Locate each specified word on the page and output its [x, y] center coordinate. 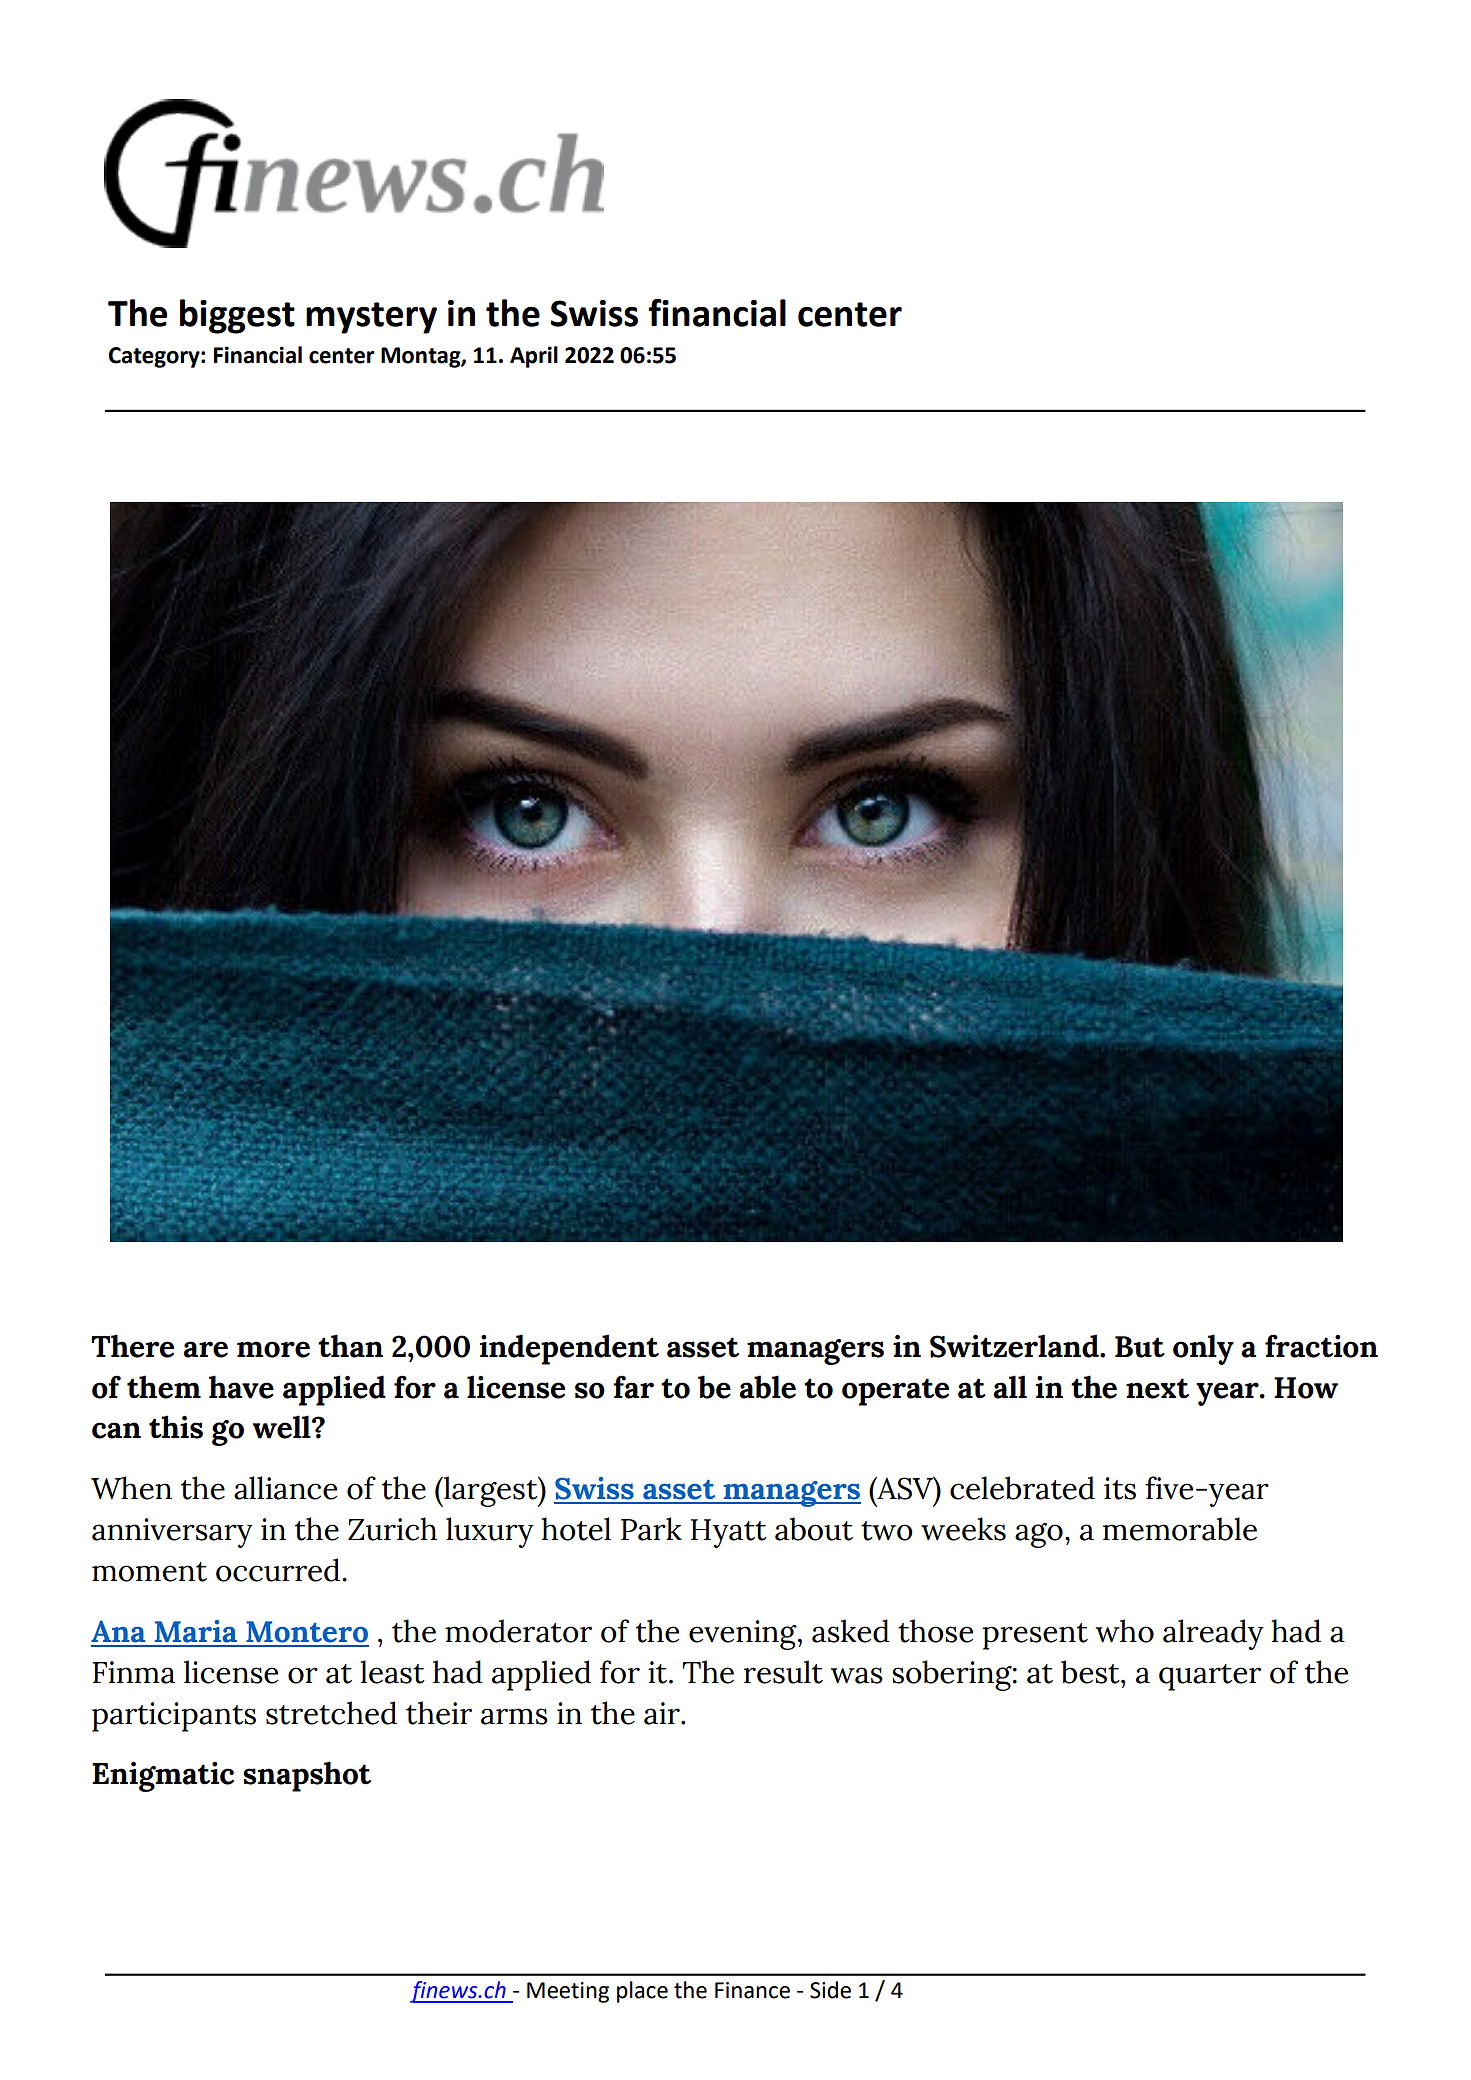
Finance [752, 1990]
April [534, 357]
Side [830, 1990]
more [273, 1349]
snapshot [307, 1776]
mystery [371, 318]
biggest [237, 316]
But [1140, 1347]
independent [569, 1349]
